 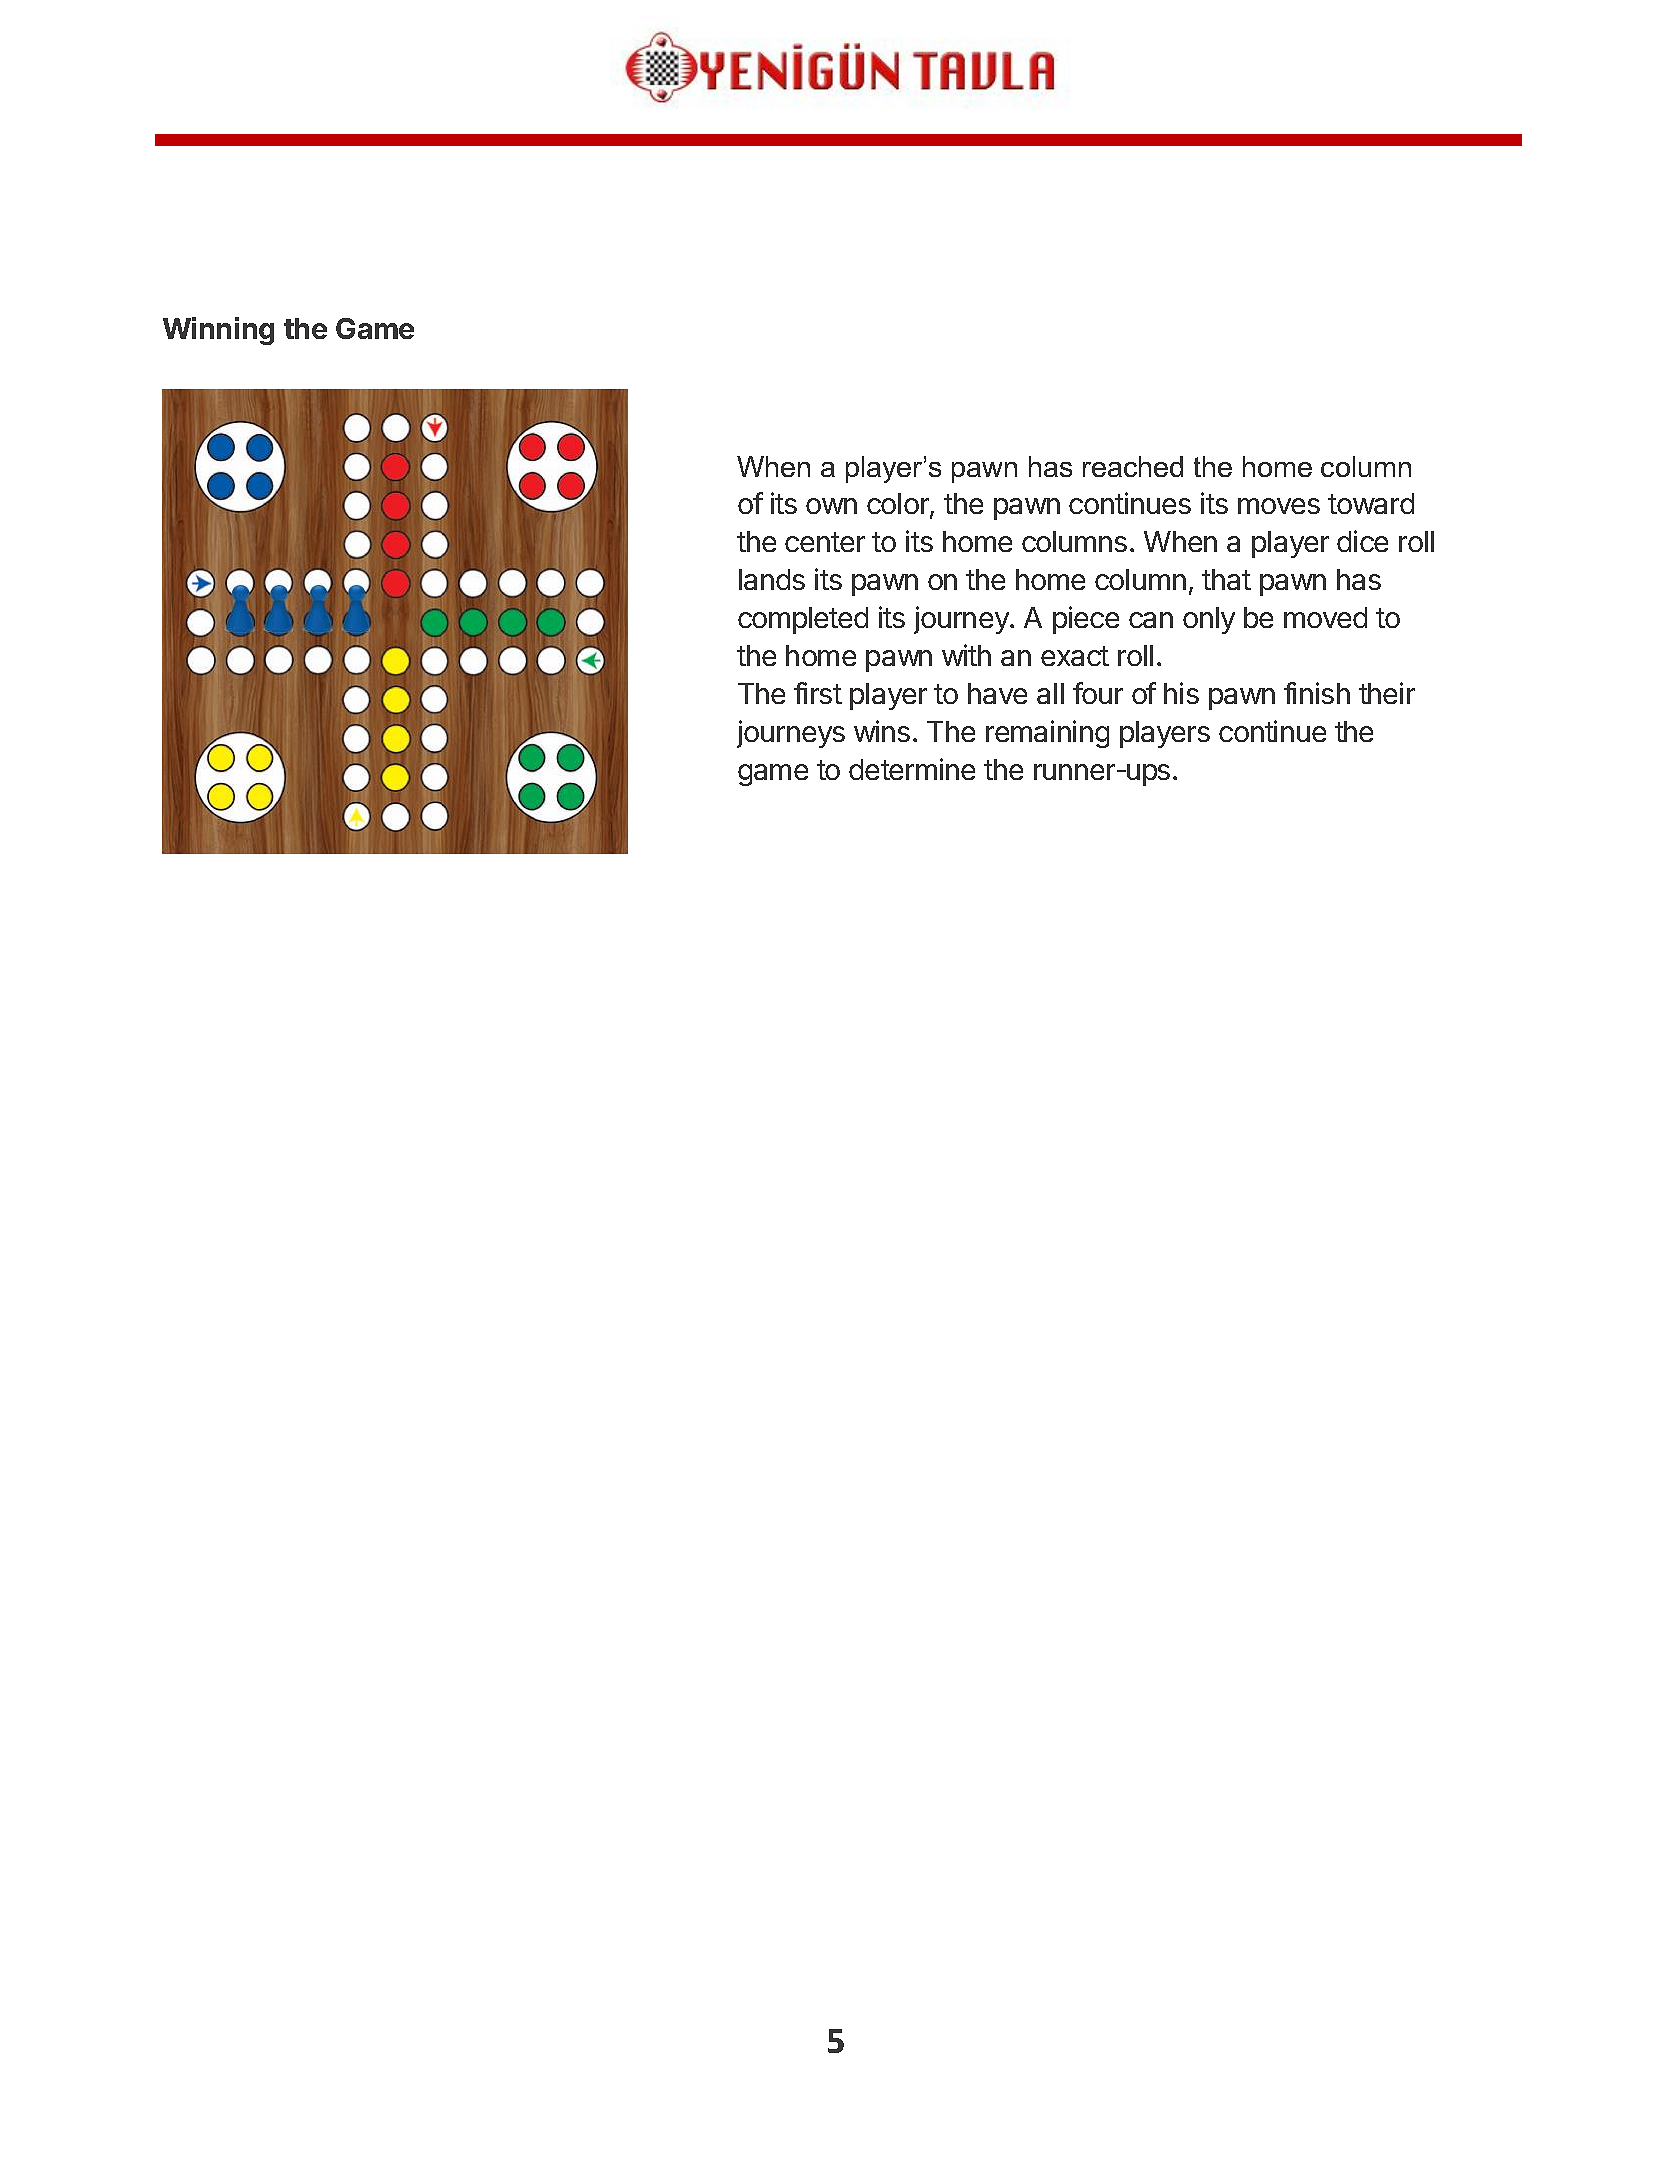 What do you see at coordinates (1133, 466) in the document?
I see `reached` at bounding box center [1133, 466].
